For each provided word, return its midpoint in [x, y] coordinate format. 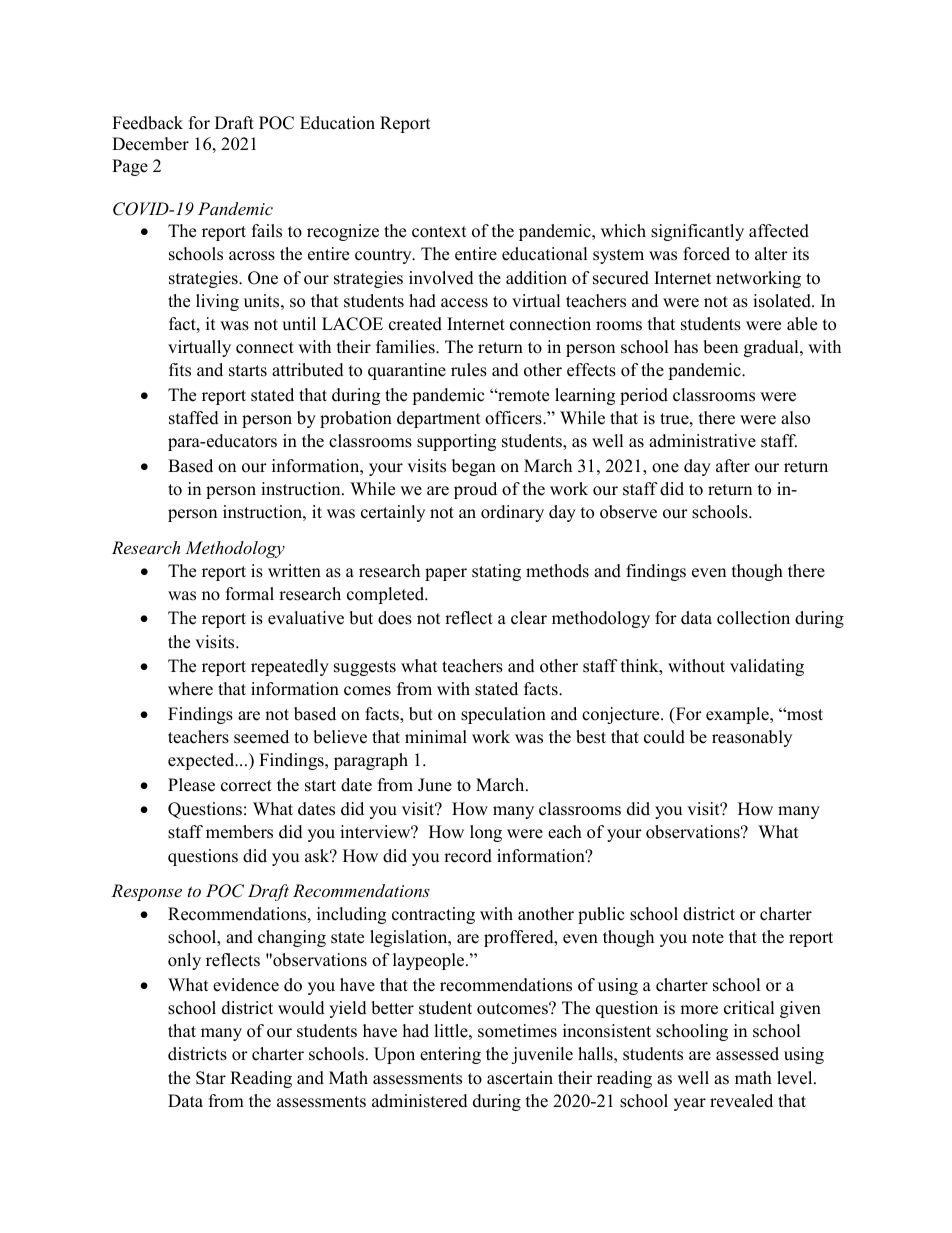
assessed [747, 1054]
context [439, 232]
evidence [246, 985]
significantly [697, 232]
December [150, 144]
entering [450, 1055]
